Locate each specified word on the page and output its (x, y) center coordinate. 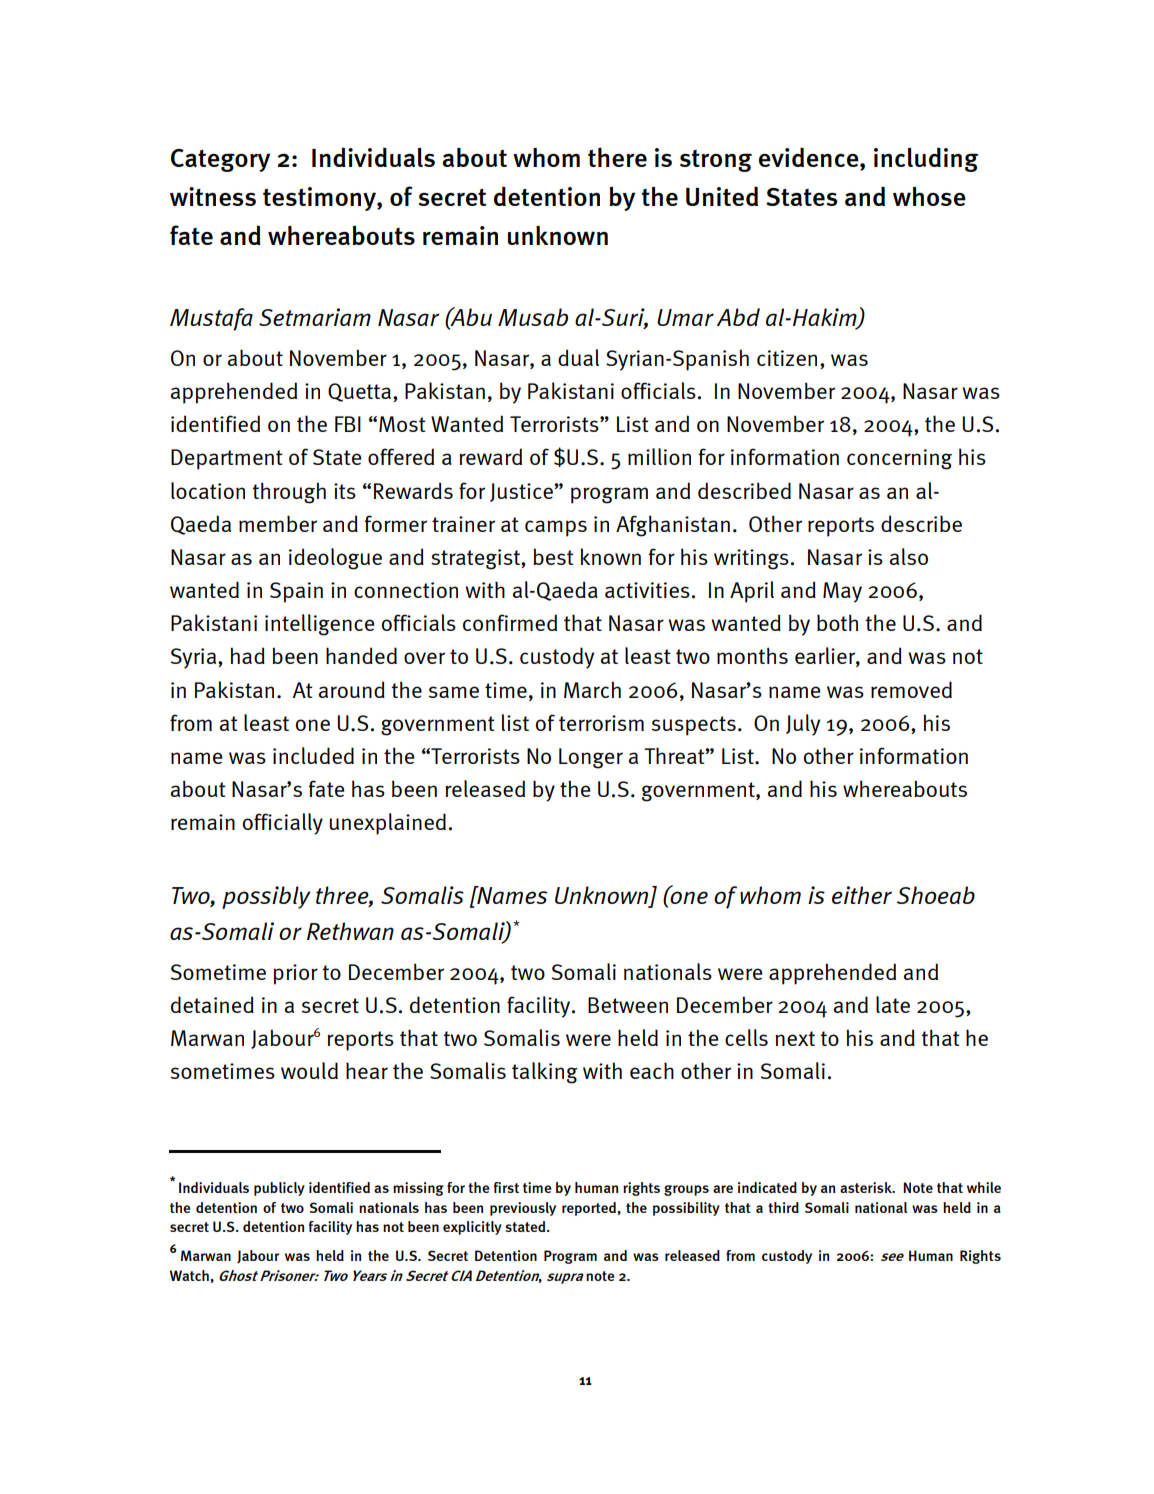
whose (929, 196)
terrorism (601, 723)
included (313, 755)
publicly (279, 1189)
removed (911, 689)
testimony (320, 199)
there (617, 157)
